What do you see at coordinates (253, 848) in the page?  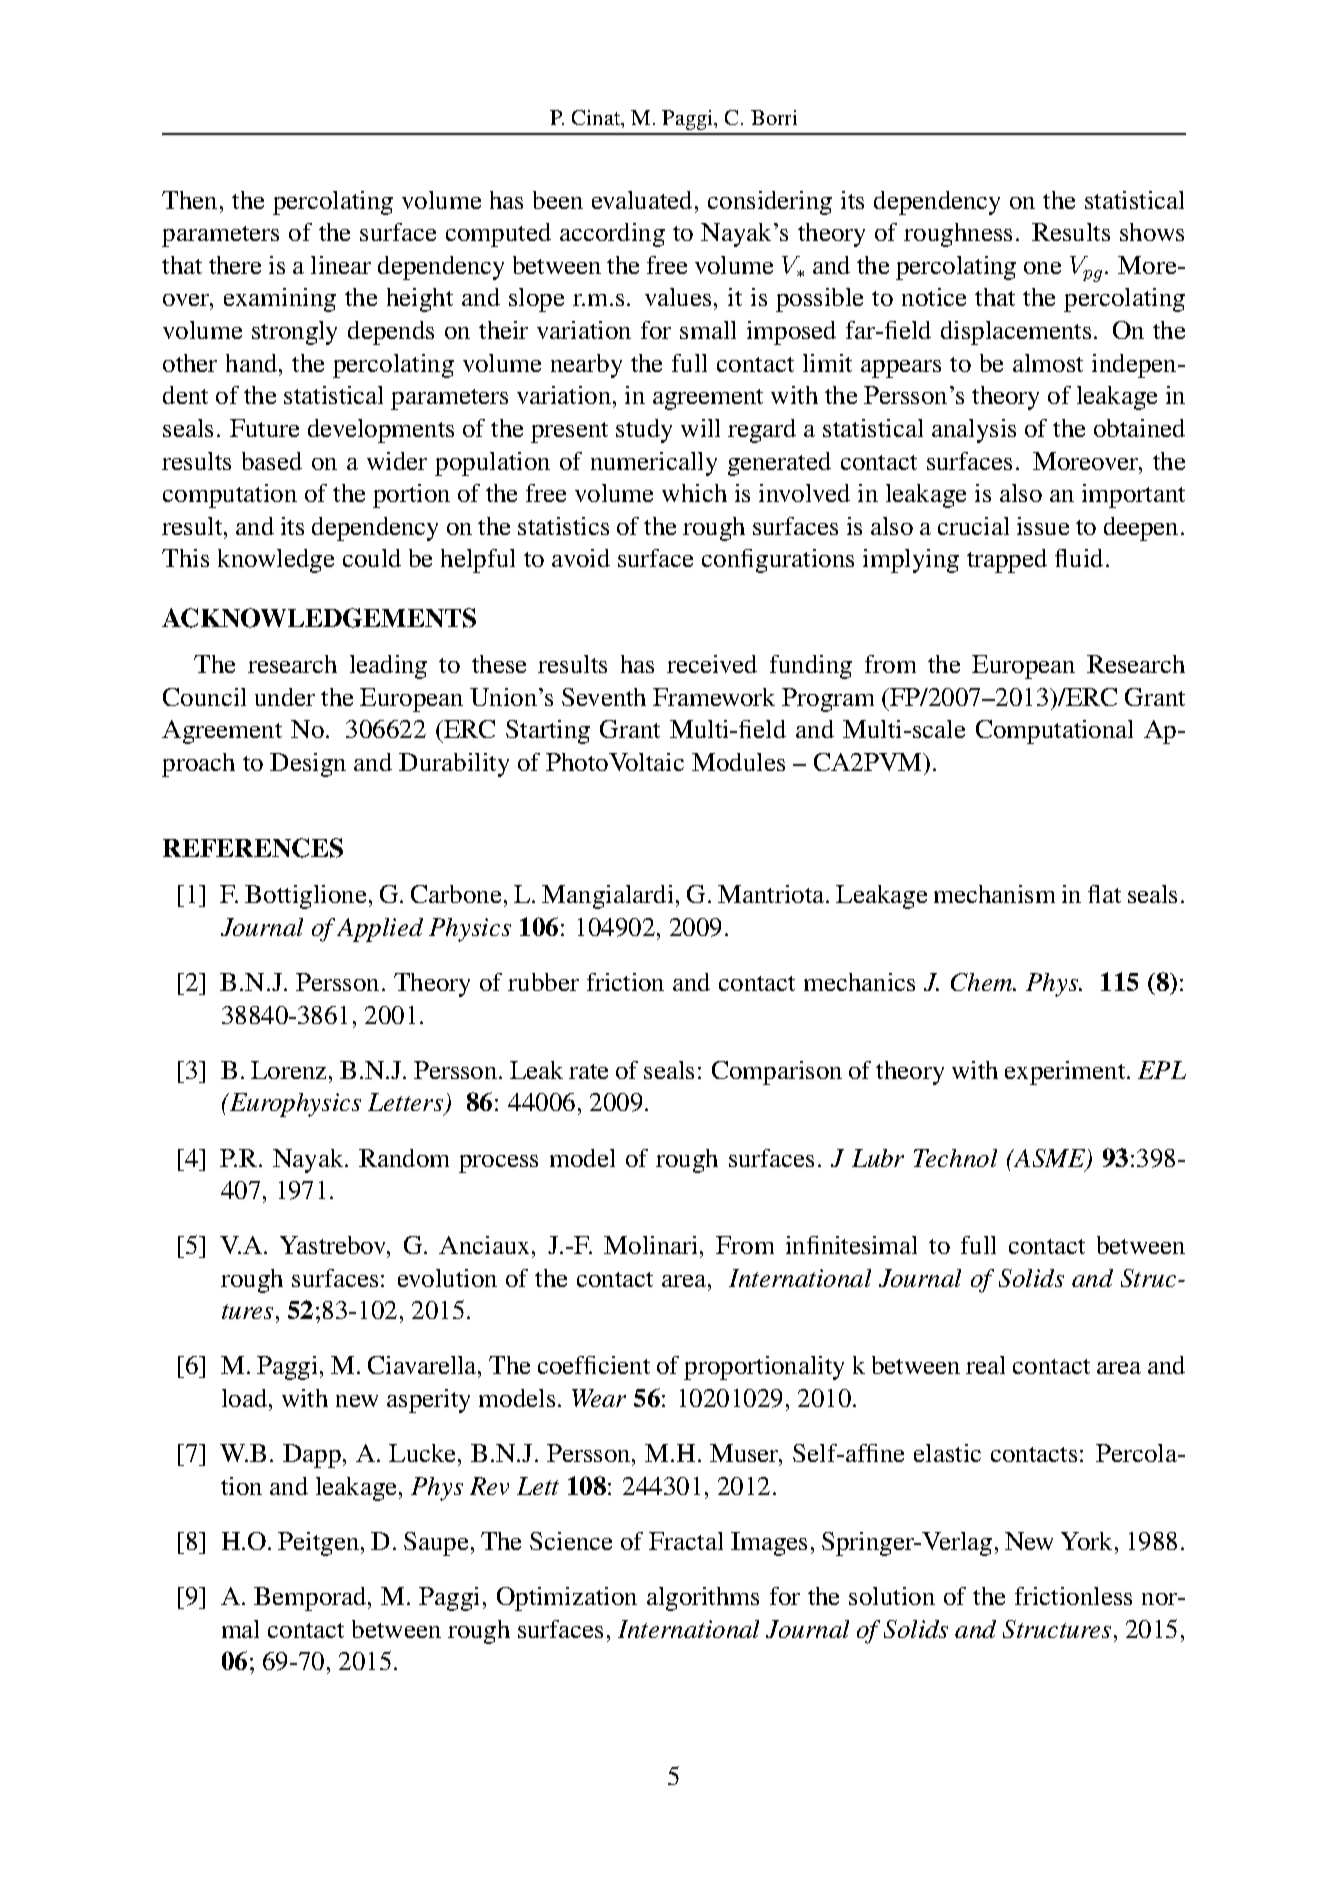 I see `REFERENCES` at bounding box center [253, 848].
